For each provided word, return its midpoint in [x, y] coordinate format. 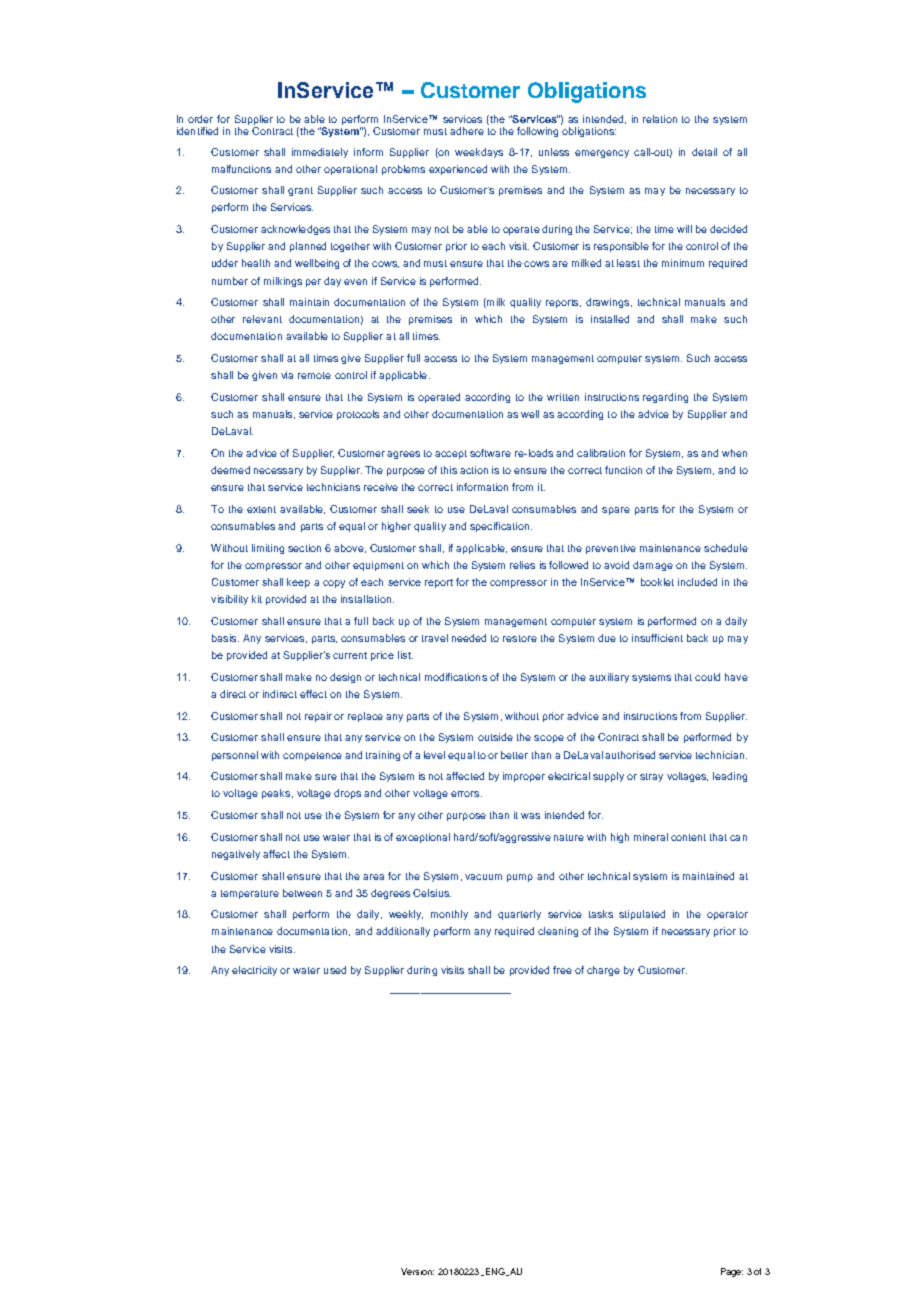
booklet [657, 582]
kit [257, 599]
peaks [277, 794]
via [287, 375]
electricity [256, 971]
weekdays [479, 153]
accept [451, 454]
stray [651, 777]
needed [469, 638]
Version [417, 1271]
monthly [449, 915]
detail [704, 152]
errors [466, 794]
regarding [665, 398]
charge [603, 971]
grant [300, 191]
